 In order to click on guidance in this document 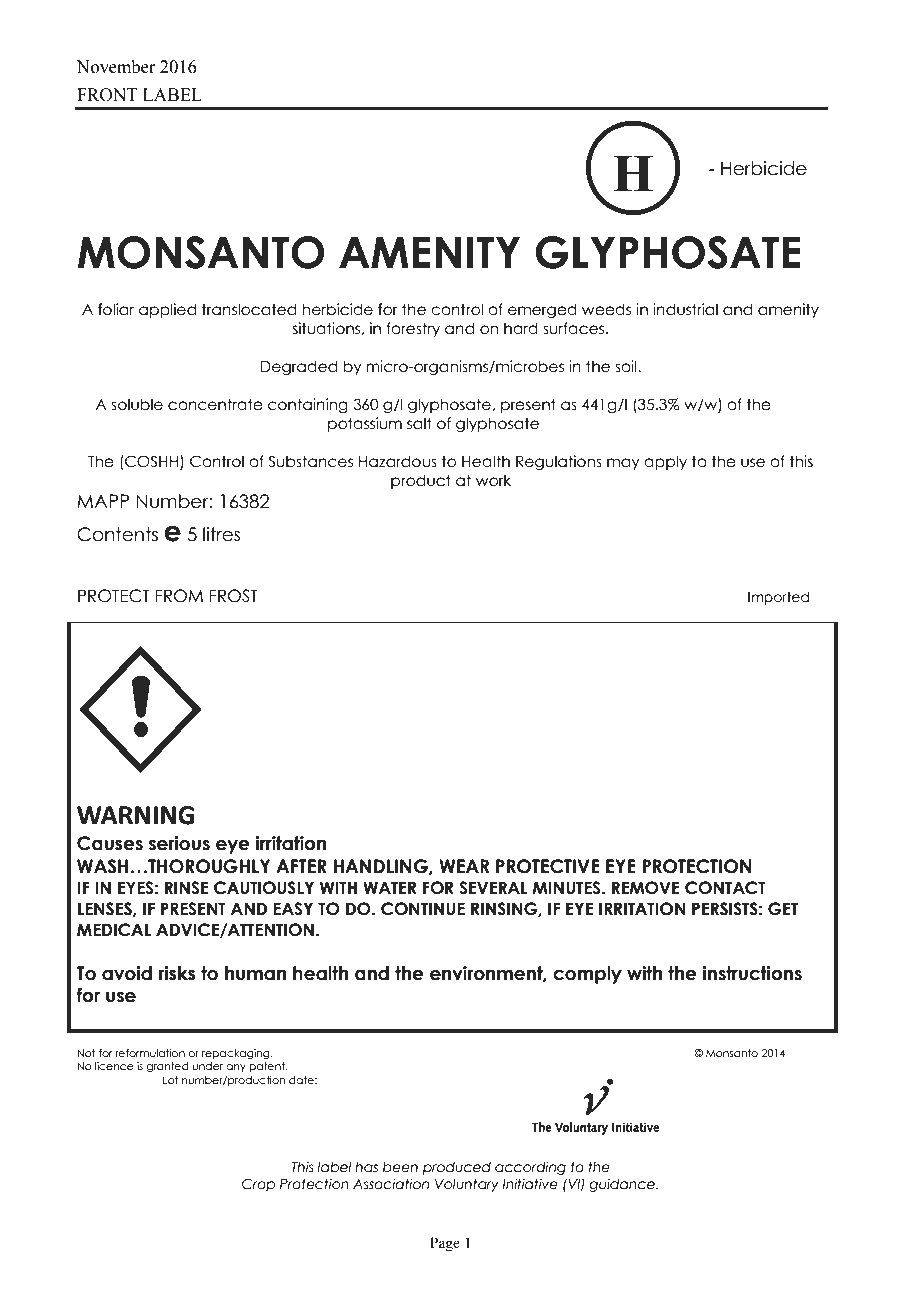, I will do `click(623, 1185)`.
